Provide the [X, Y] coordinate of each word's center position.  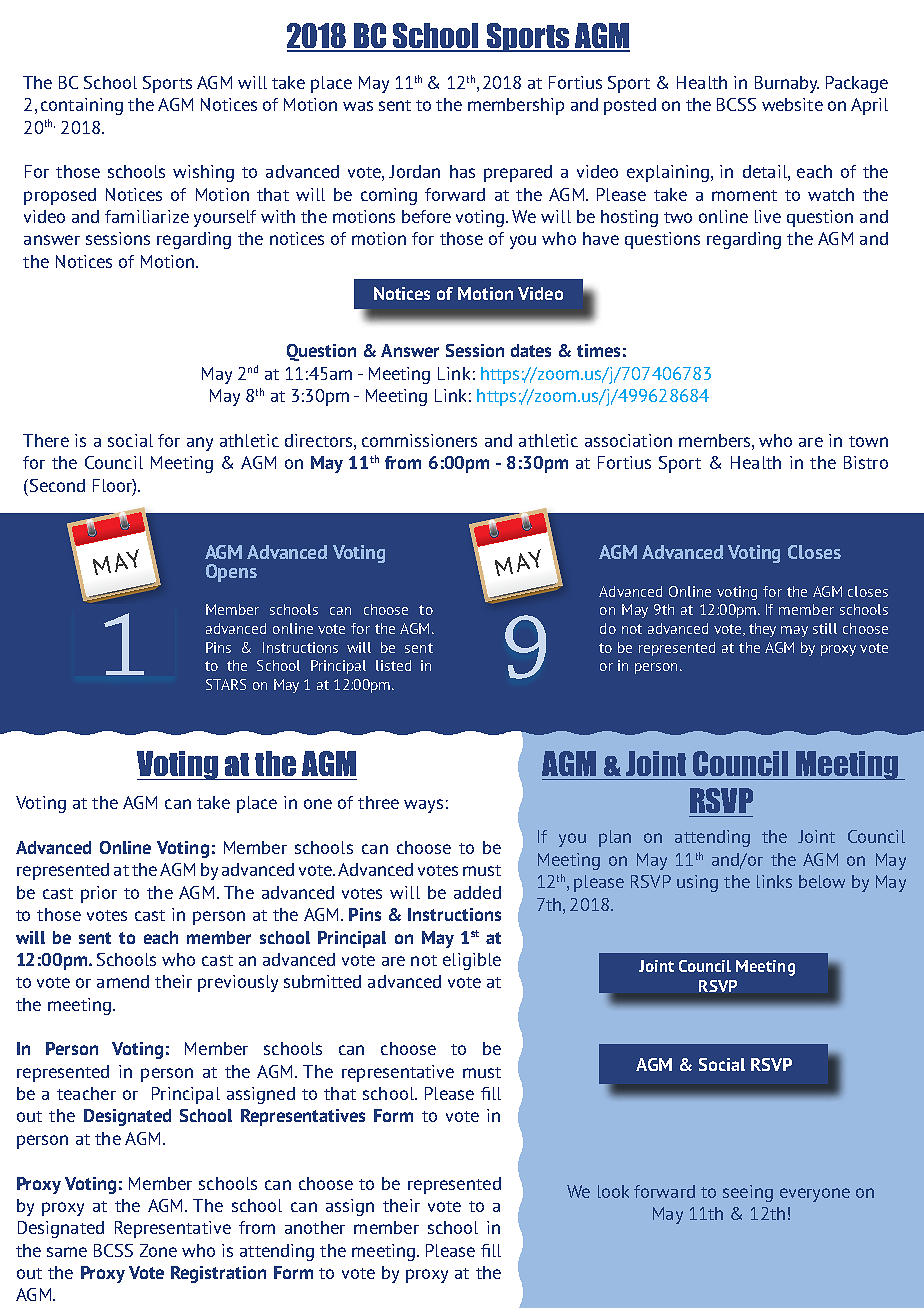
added [477, 892]
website [792, 104]
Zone [158, 1250]
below [822, 881]
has [462, 171]
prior [99, 894]
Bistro [866, 462]
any [200, 444]
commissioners [419, 440]
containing [82, 106]
